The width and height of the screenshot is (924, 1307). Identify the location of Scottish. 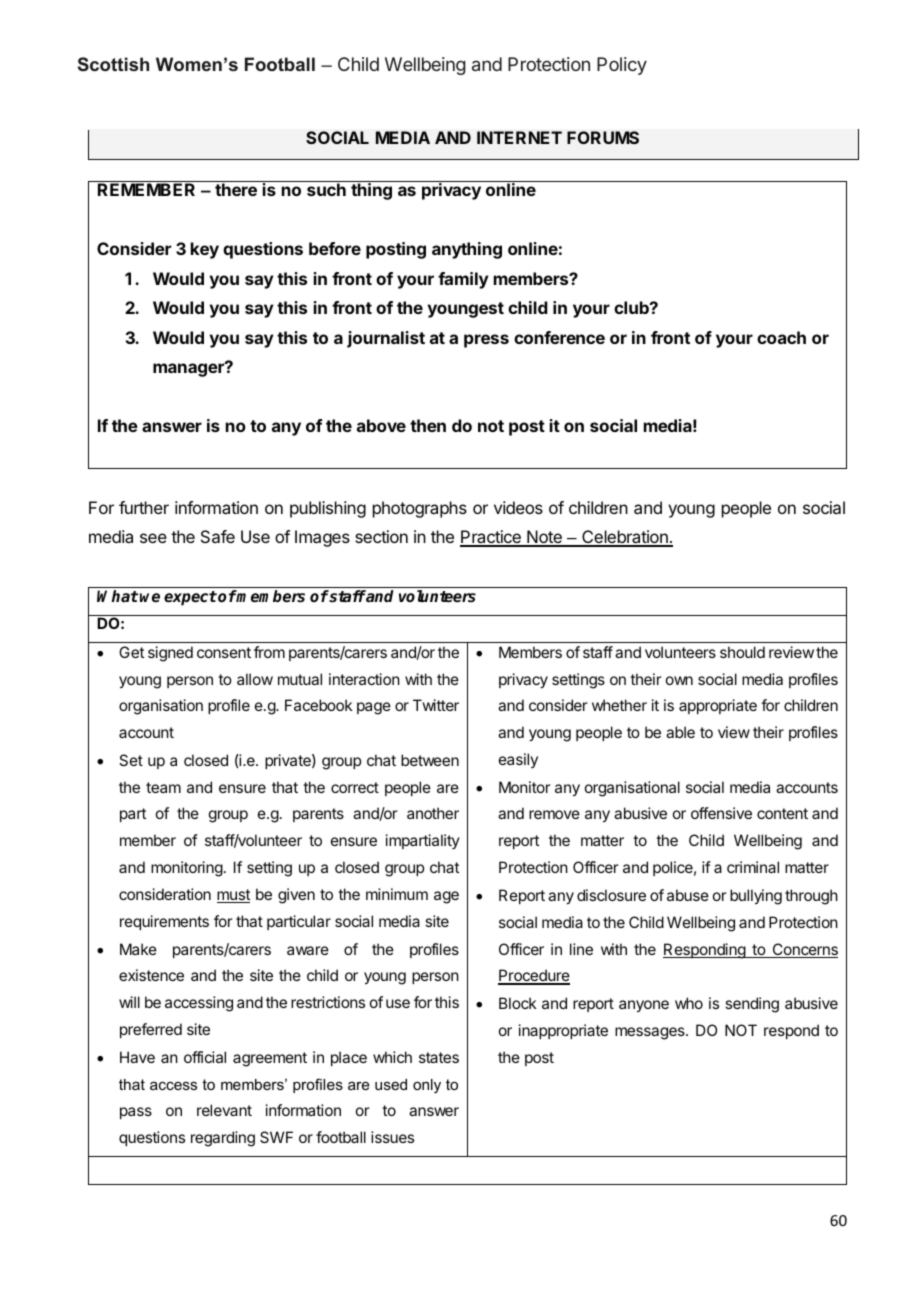
(113, 64).
